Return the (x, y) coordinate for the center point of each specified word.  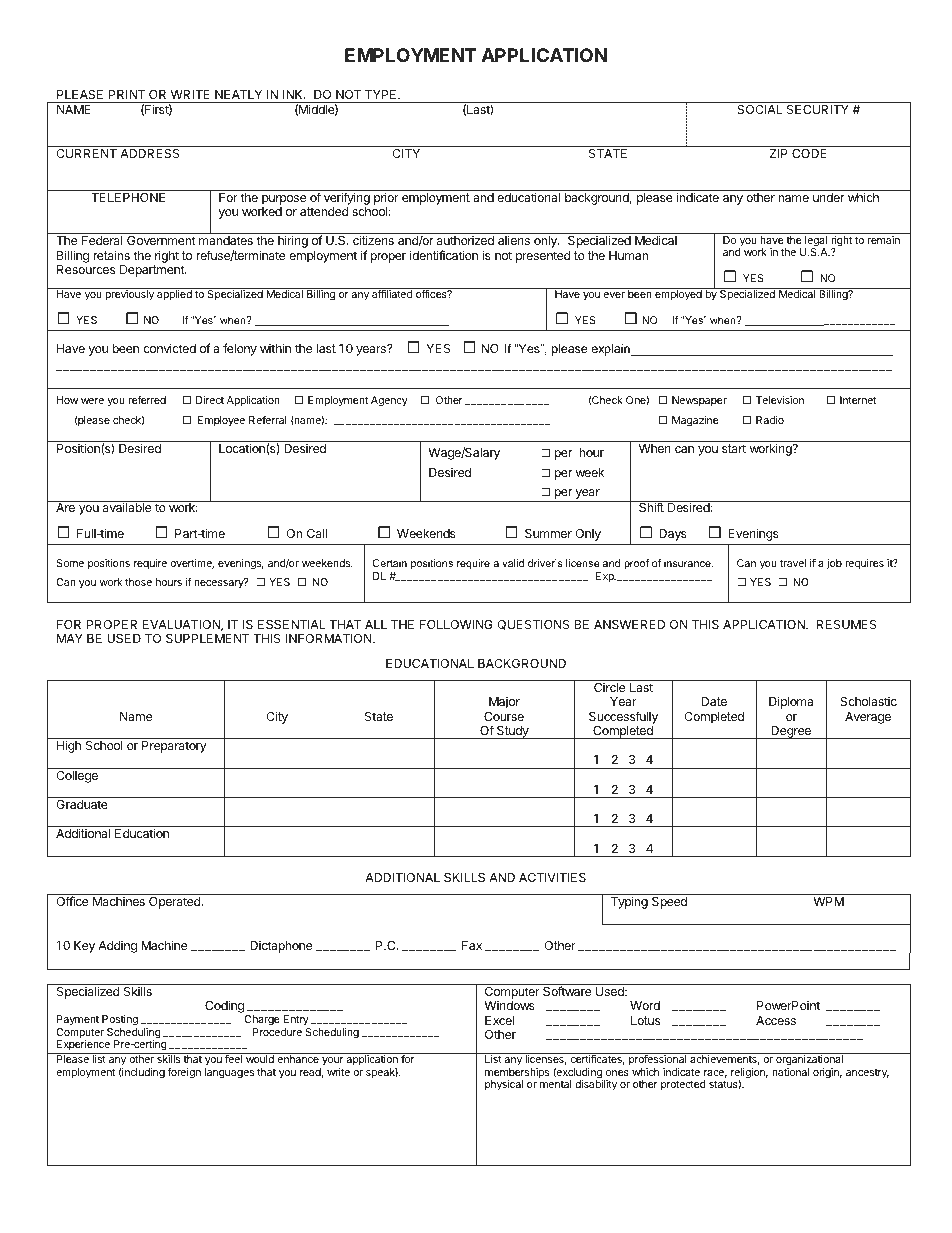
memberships (517, 1074)
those (138, 582)
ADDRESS (150, 153)
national (790, 1072)
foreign (184, 1073)
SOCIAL (759, 109)
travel (793, 563)
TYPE (382, 94)
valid (513, 563)
